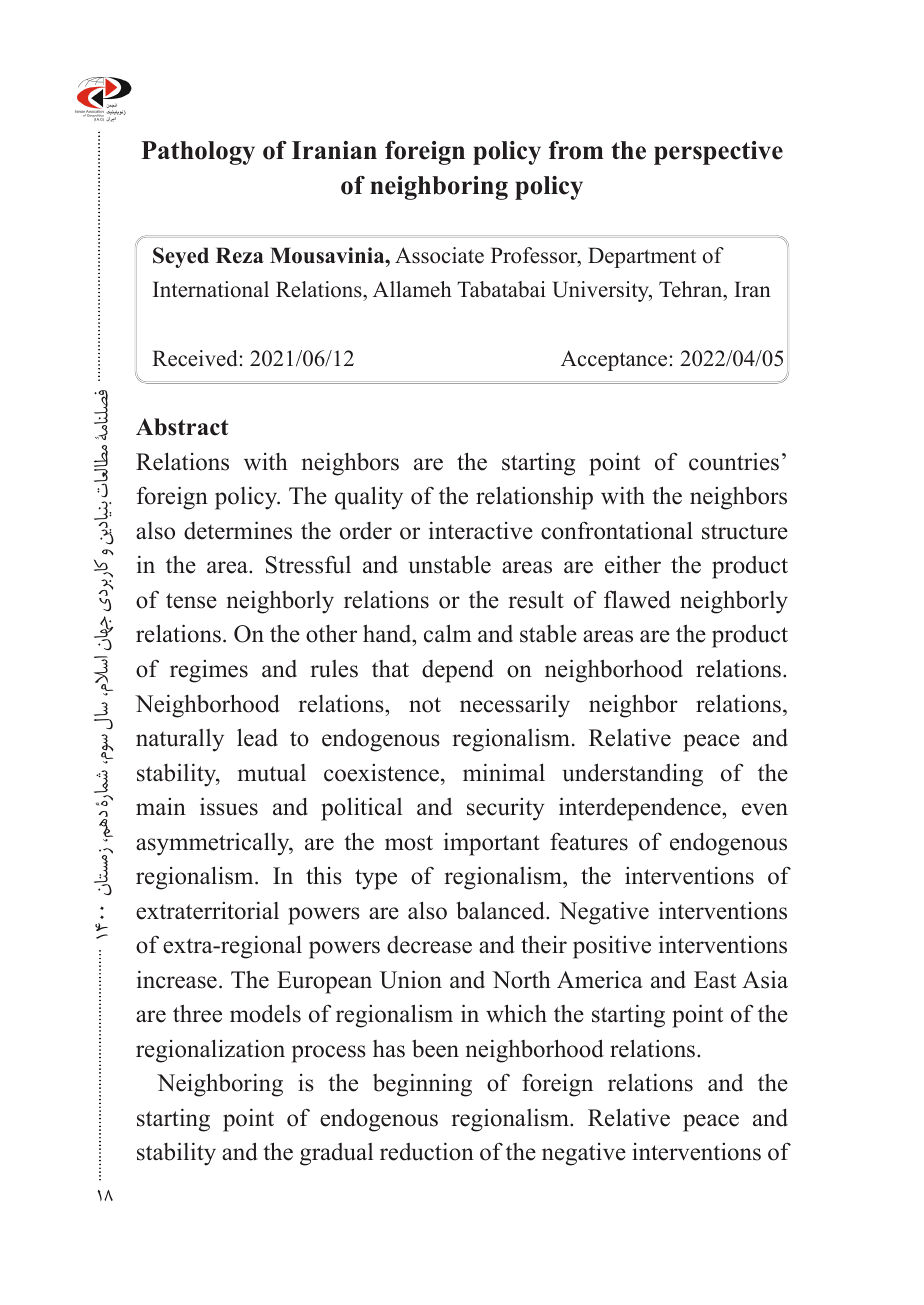 Image resolution: width=924 pixels, height=1305 pixels. What do you see at coordinates (501, 910) in the image?
I see `balanced` at bounding box center [501, 910].
